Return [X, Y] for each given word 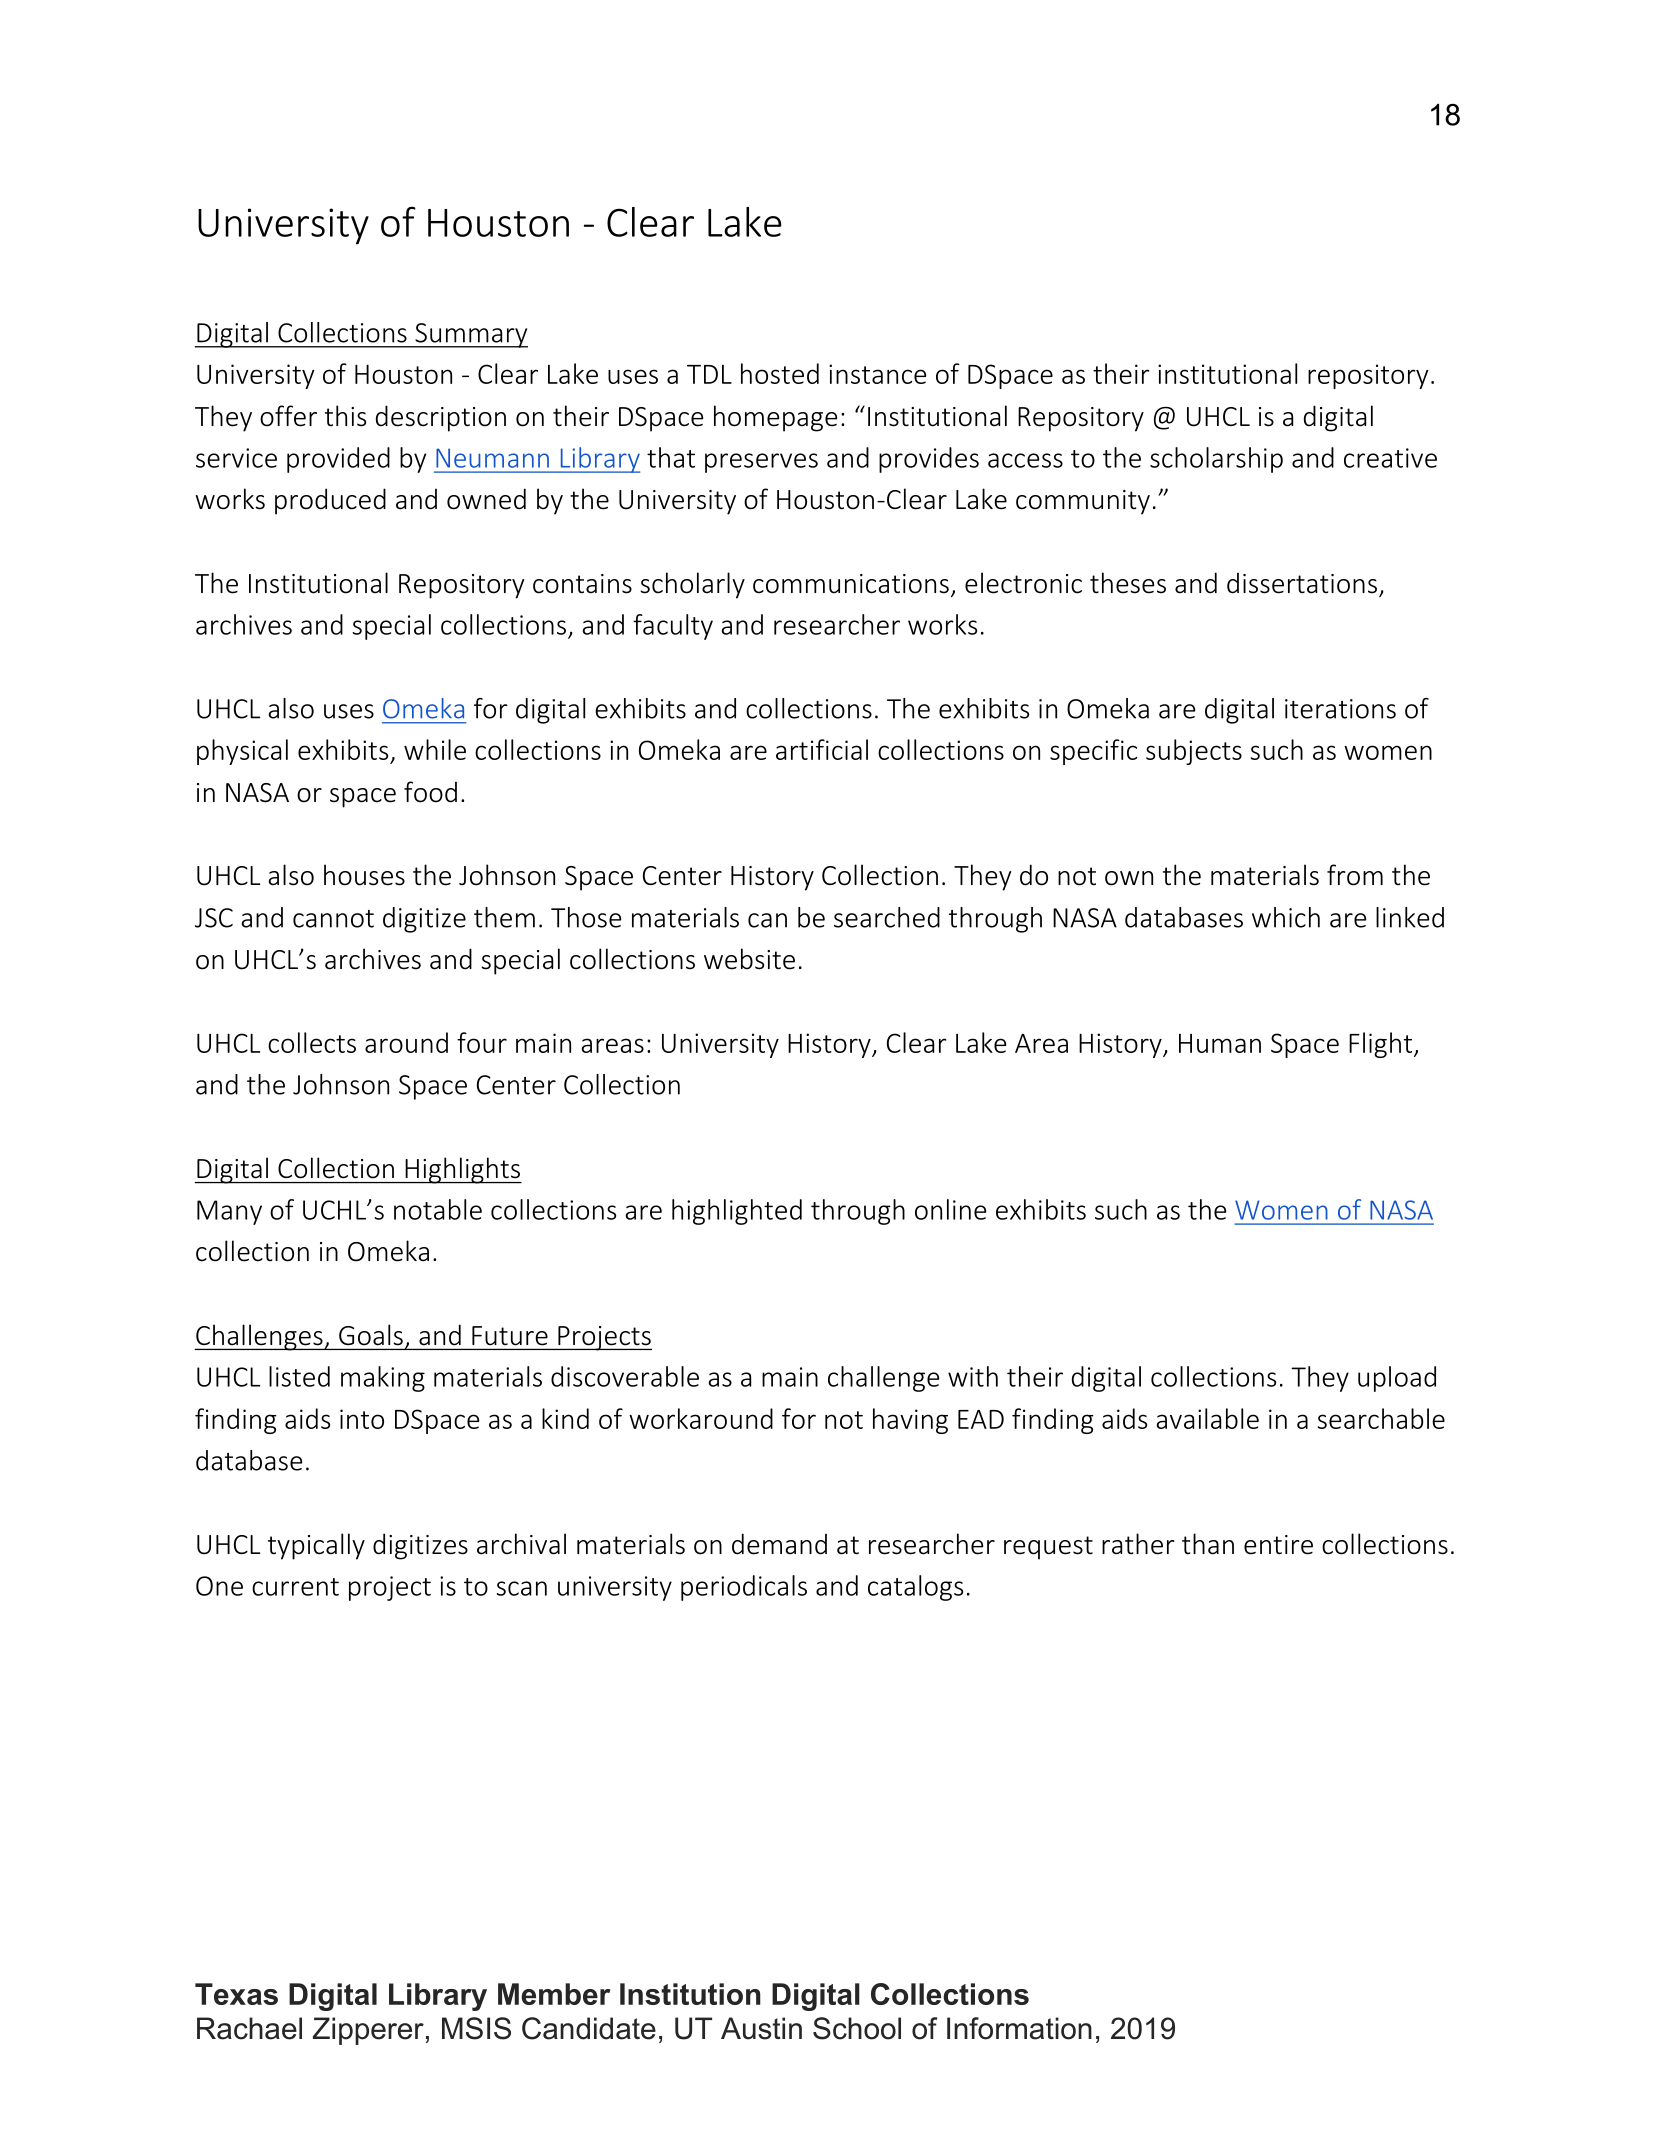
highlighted [737, 1212]
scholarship [1216, 460]
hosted [780, 373]
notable [438, 1209]
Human [1220, 1043]
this [345, 416]
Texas [236, 1994]
